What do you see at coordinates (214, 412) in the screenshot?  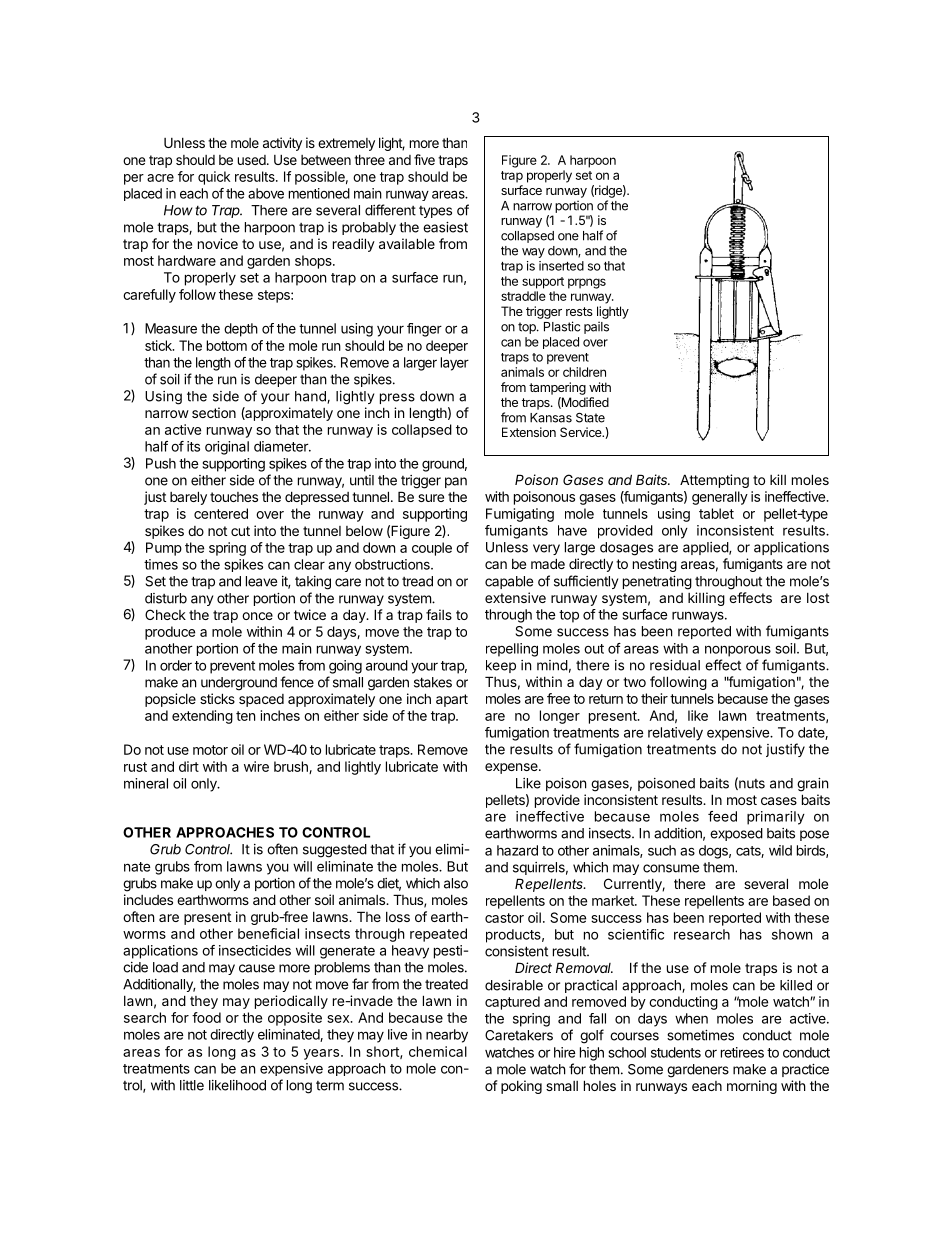 I see `section` at bounding box center [214, 412].
